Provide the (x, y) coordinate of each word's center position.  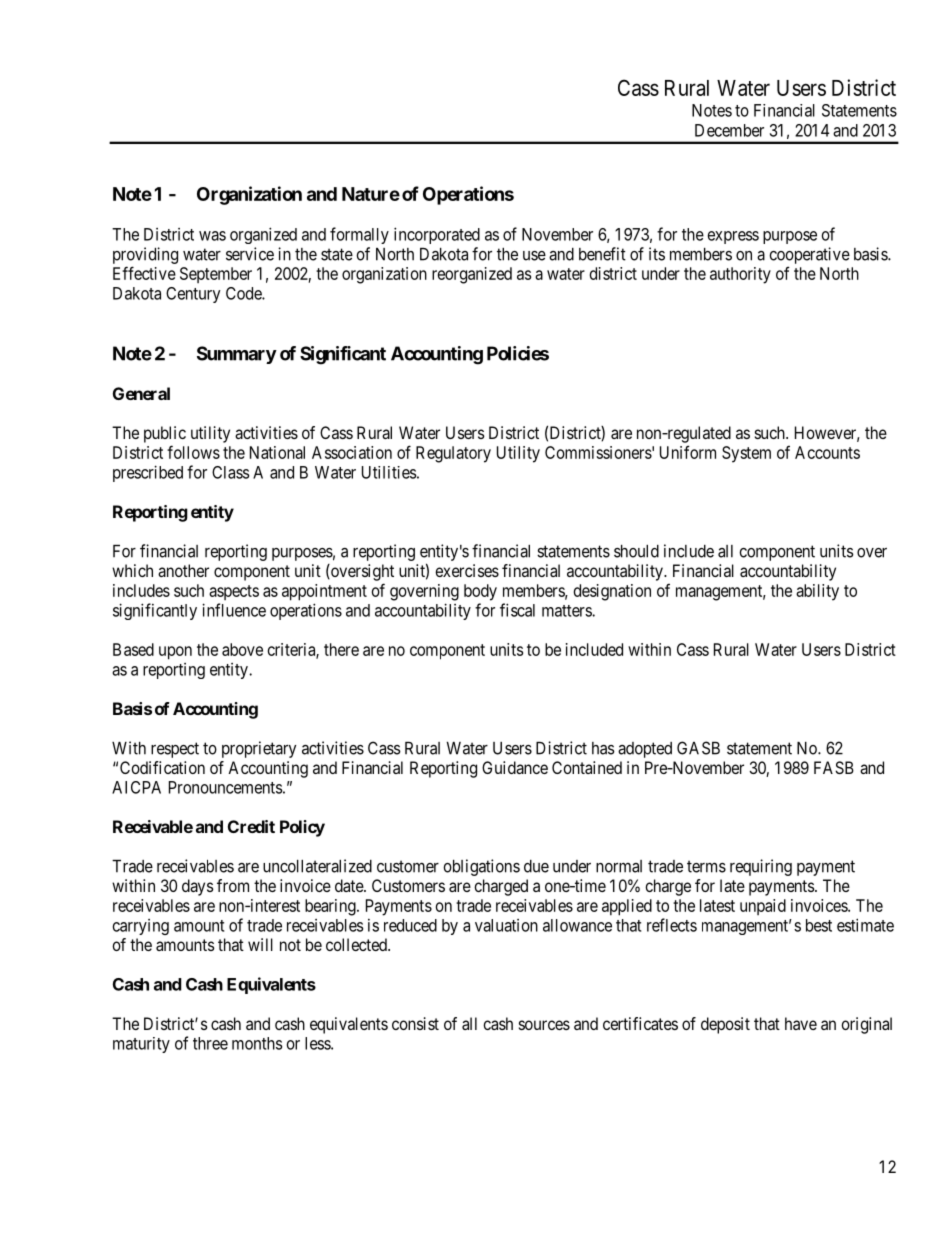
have (801, 1023)
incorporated (437, 235)
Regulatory (453, 454)
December (729, 130)
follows (193, 452)
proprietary (259, 749)
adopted (645, 750)
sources (544, 1025)
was (212, 236)
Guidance (515, 767)
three (210, 1043)
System (746, 454)
